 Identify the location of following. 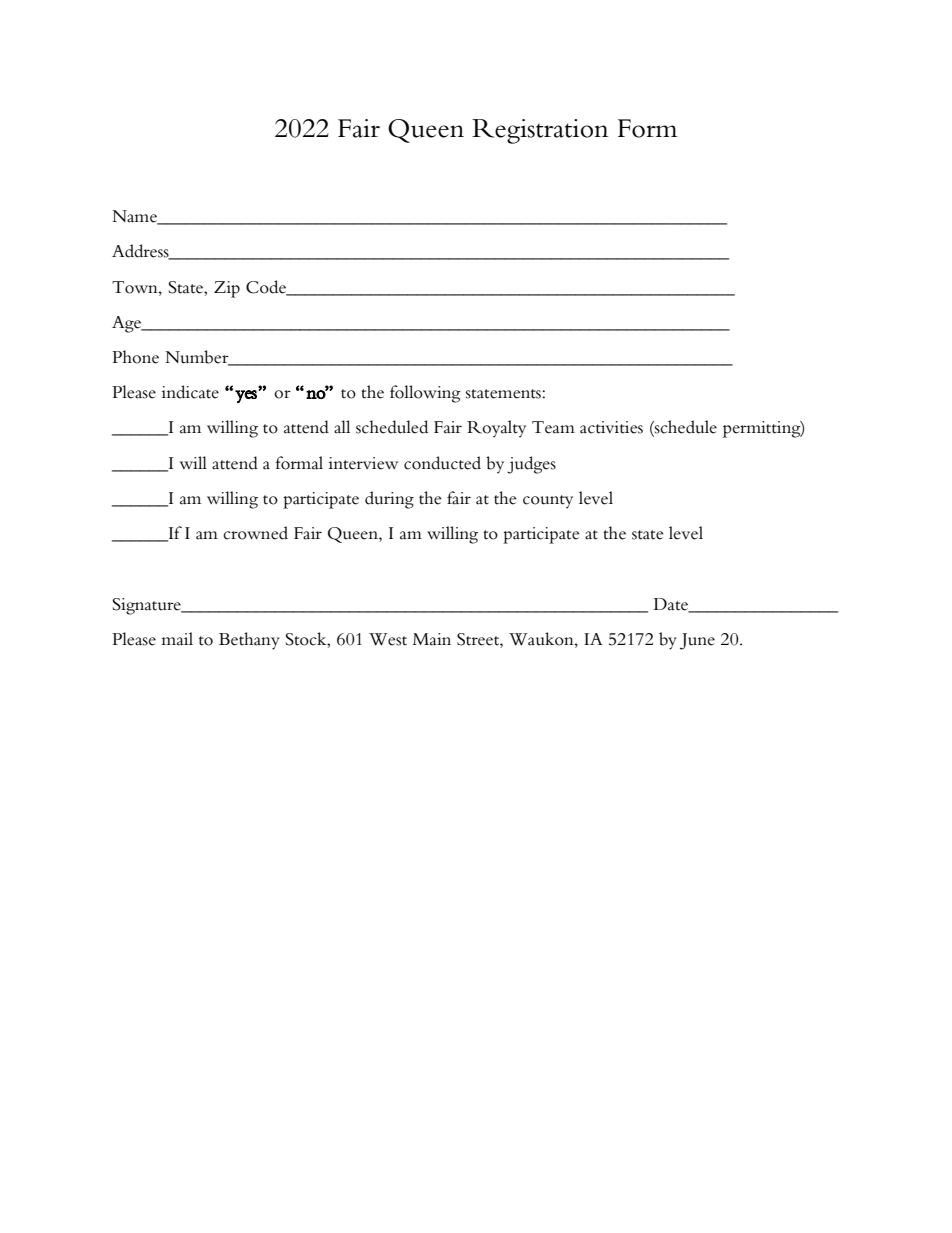
(425, 394).
